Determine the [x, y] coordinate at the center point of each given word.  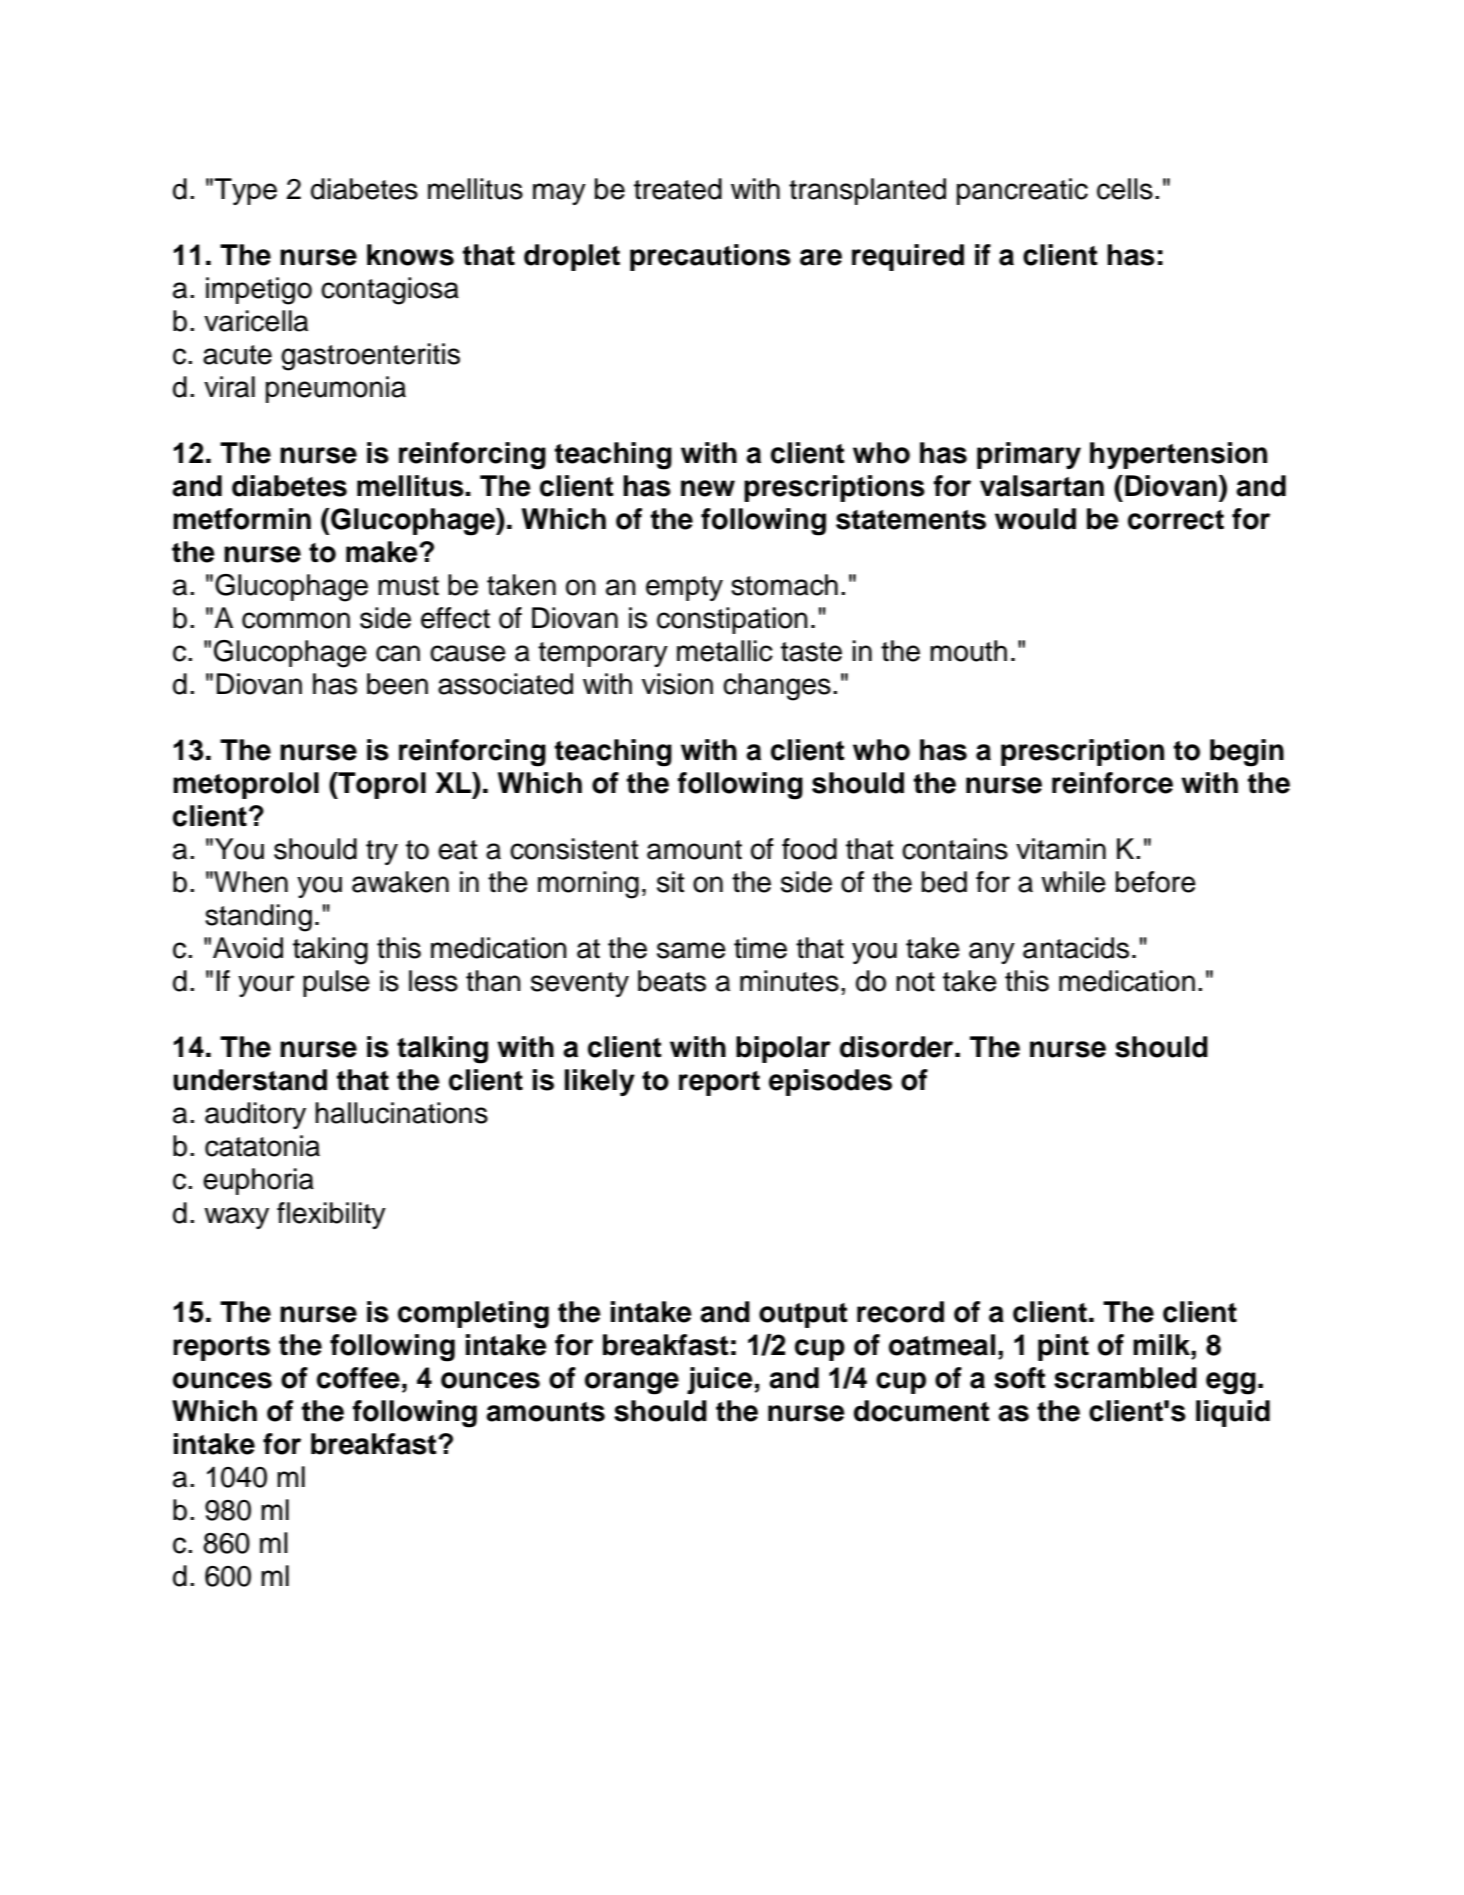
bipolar [783, 1049]
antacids [1076, 948]
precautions [710, 257]
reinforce [1112, 783]
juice [720, 1380]
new [708, 488]
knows [410, 255]
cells [1125, 189]
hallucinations [401, 1113]
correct [1176, 520]
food [809, 849]
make [383, 552]
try [382, 852]
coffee [358, 1378]
